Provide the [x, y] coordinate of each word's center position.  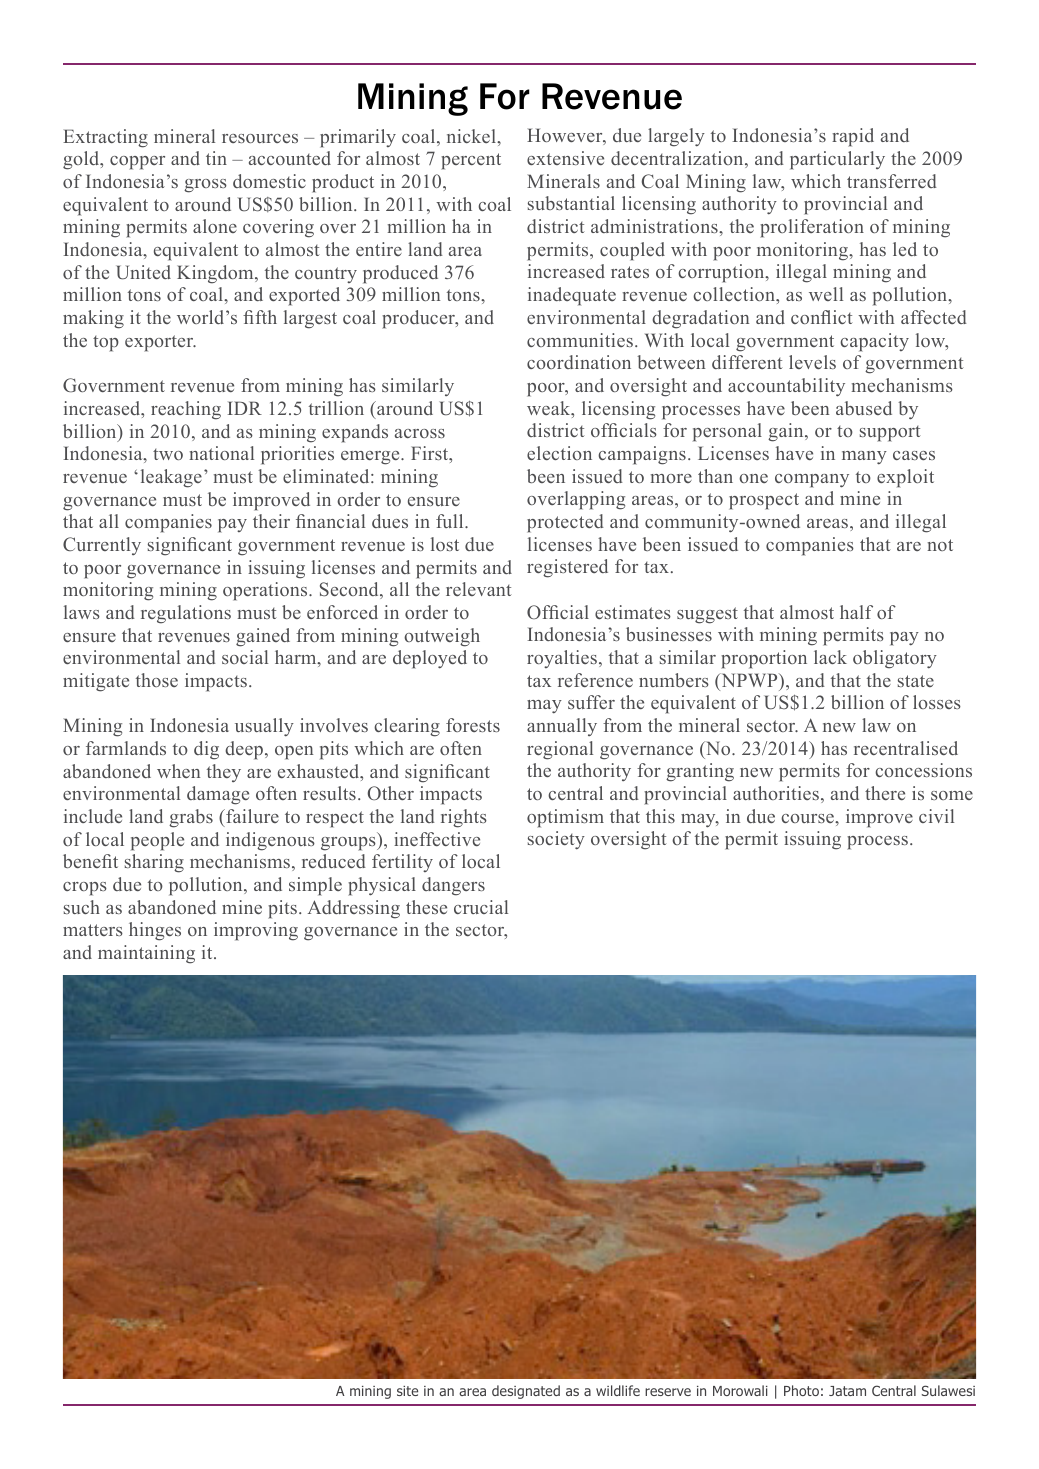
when [178, 771]
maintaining [146, 954]
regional [560, 750]
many [864, 458]
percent [471, 161]
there [885, 793]
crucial [481, 907]
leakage [171, 478]
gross [205, 186]
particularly [837, 160]
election [559, 453]
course [808, 818]
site [407, 1391]
